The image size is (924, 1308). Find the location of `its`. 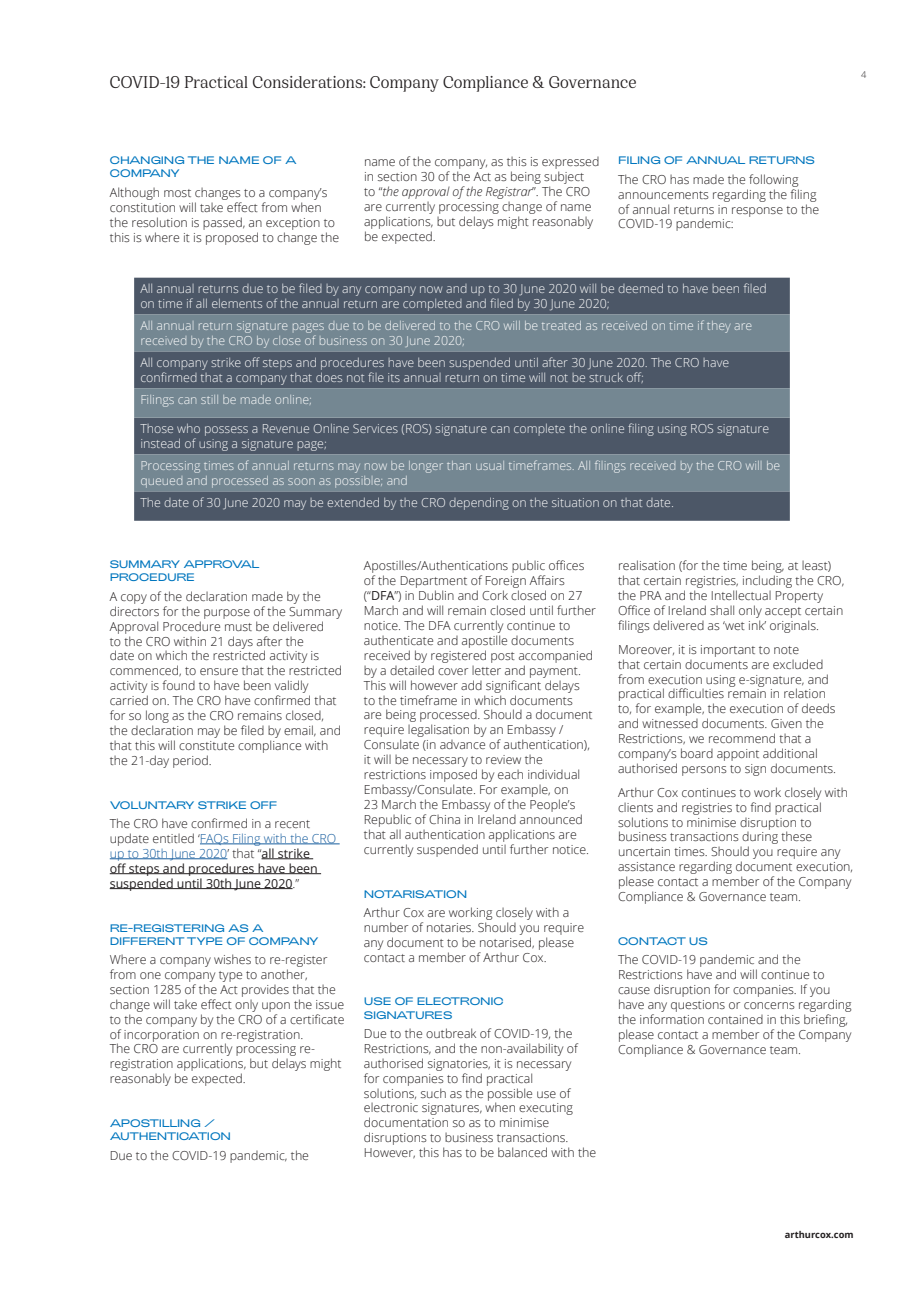

its is located at coordinates (394, 377).
